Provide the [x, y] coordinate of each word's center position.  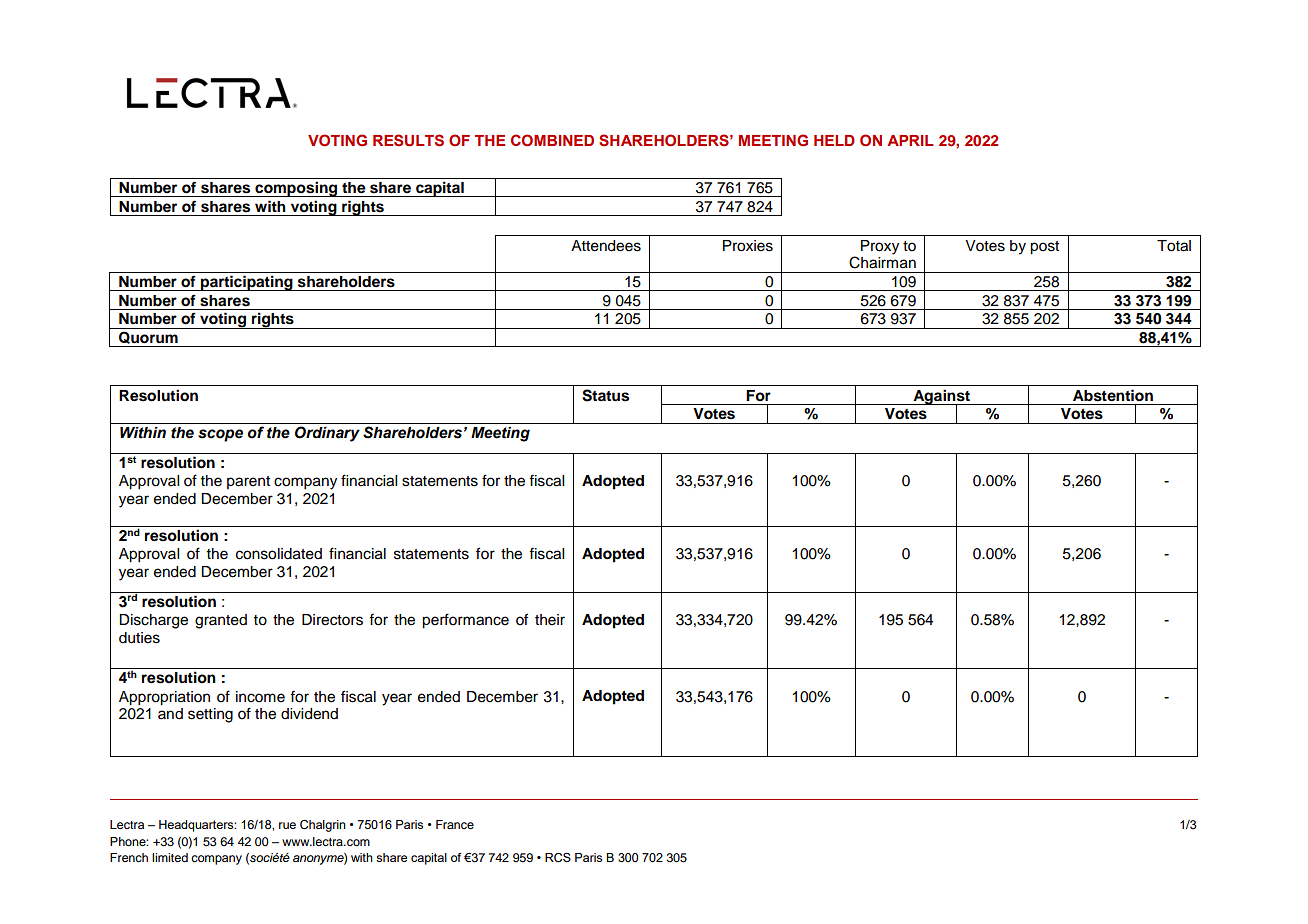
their [550, 620]
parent [248, 482]
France [455, 824]
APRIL [910, 140]
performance [465, 621]
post [1044, 248]
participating [247, 283]
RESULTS [408, 140]
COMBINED [552, 140]
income [260, 697]
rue [287, 825]
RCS [558, 858]
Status [605, 395]
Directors [332, 620]
